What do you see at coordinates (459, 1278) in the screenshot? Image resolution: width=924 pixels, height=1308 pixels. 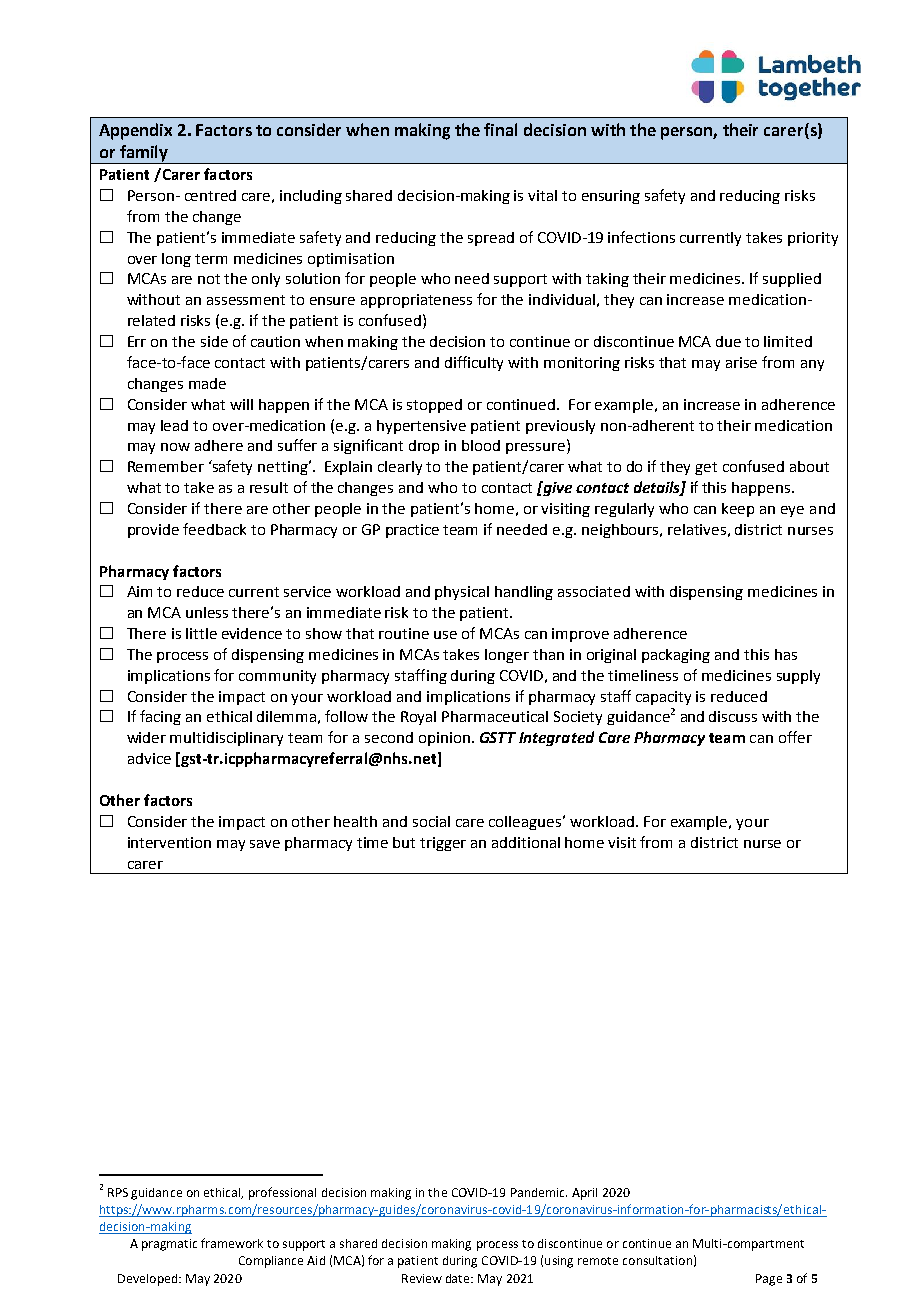 I see `date` at bounding box center [459, 1278].
